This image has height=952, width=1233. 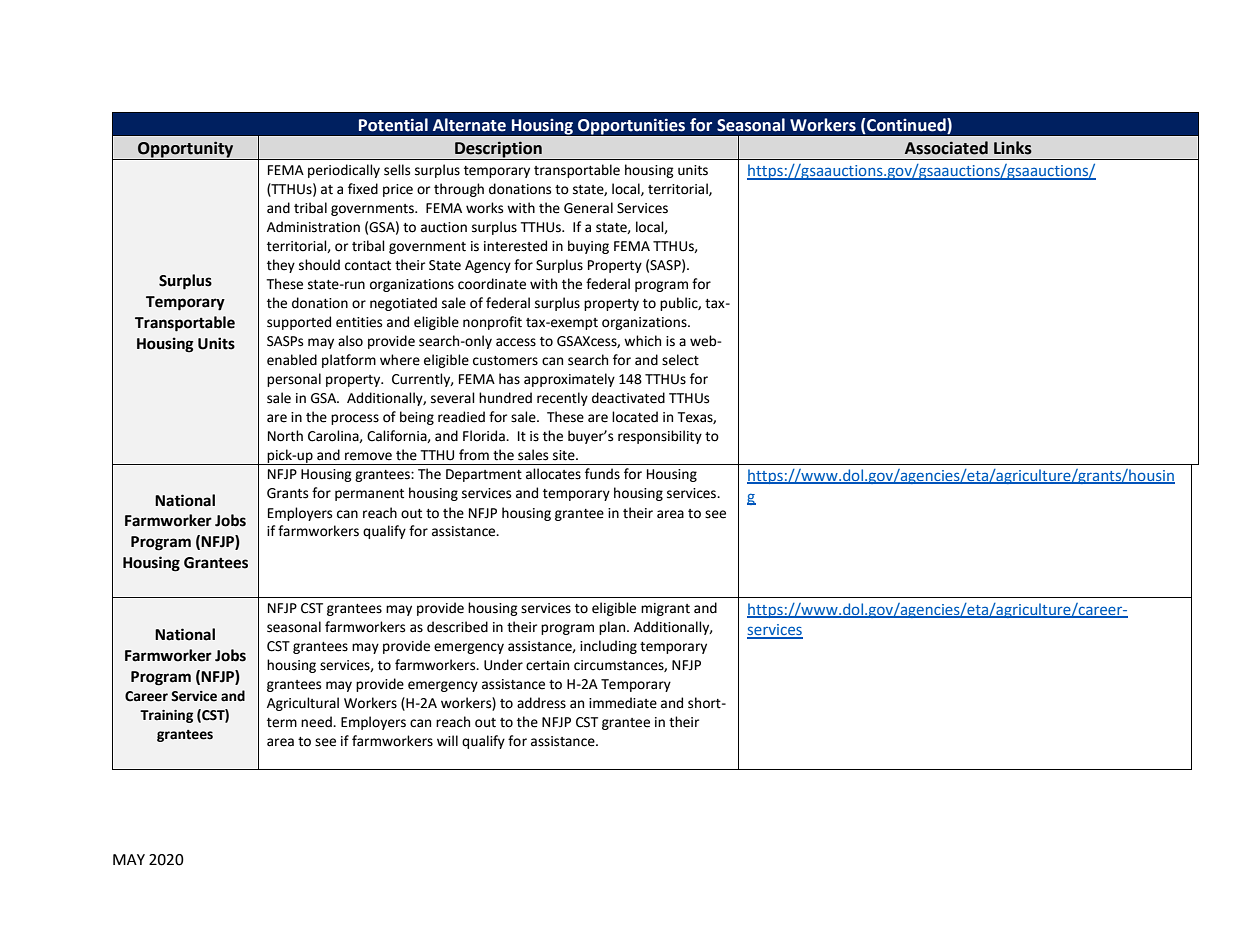 I want to click on Associated, so click(x=946, y=148).
